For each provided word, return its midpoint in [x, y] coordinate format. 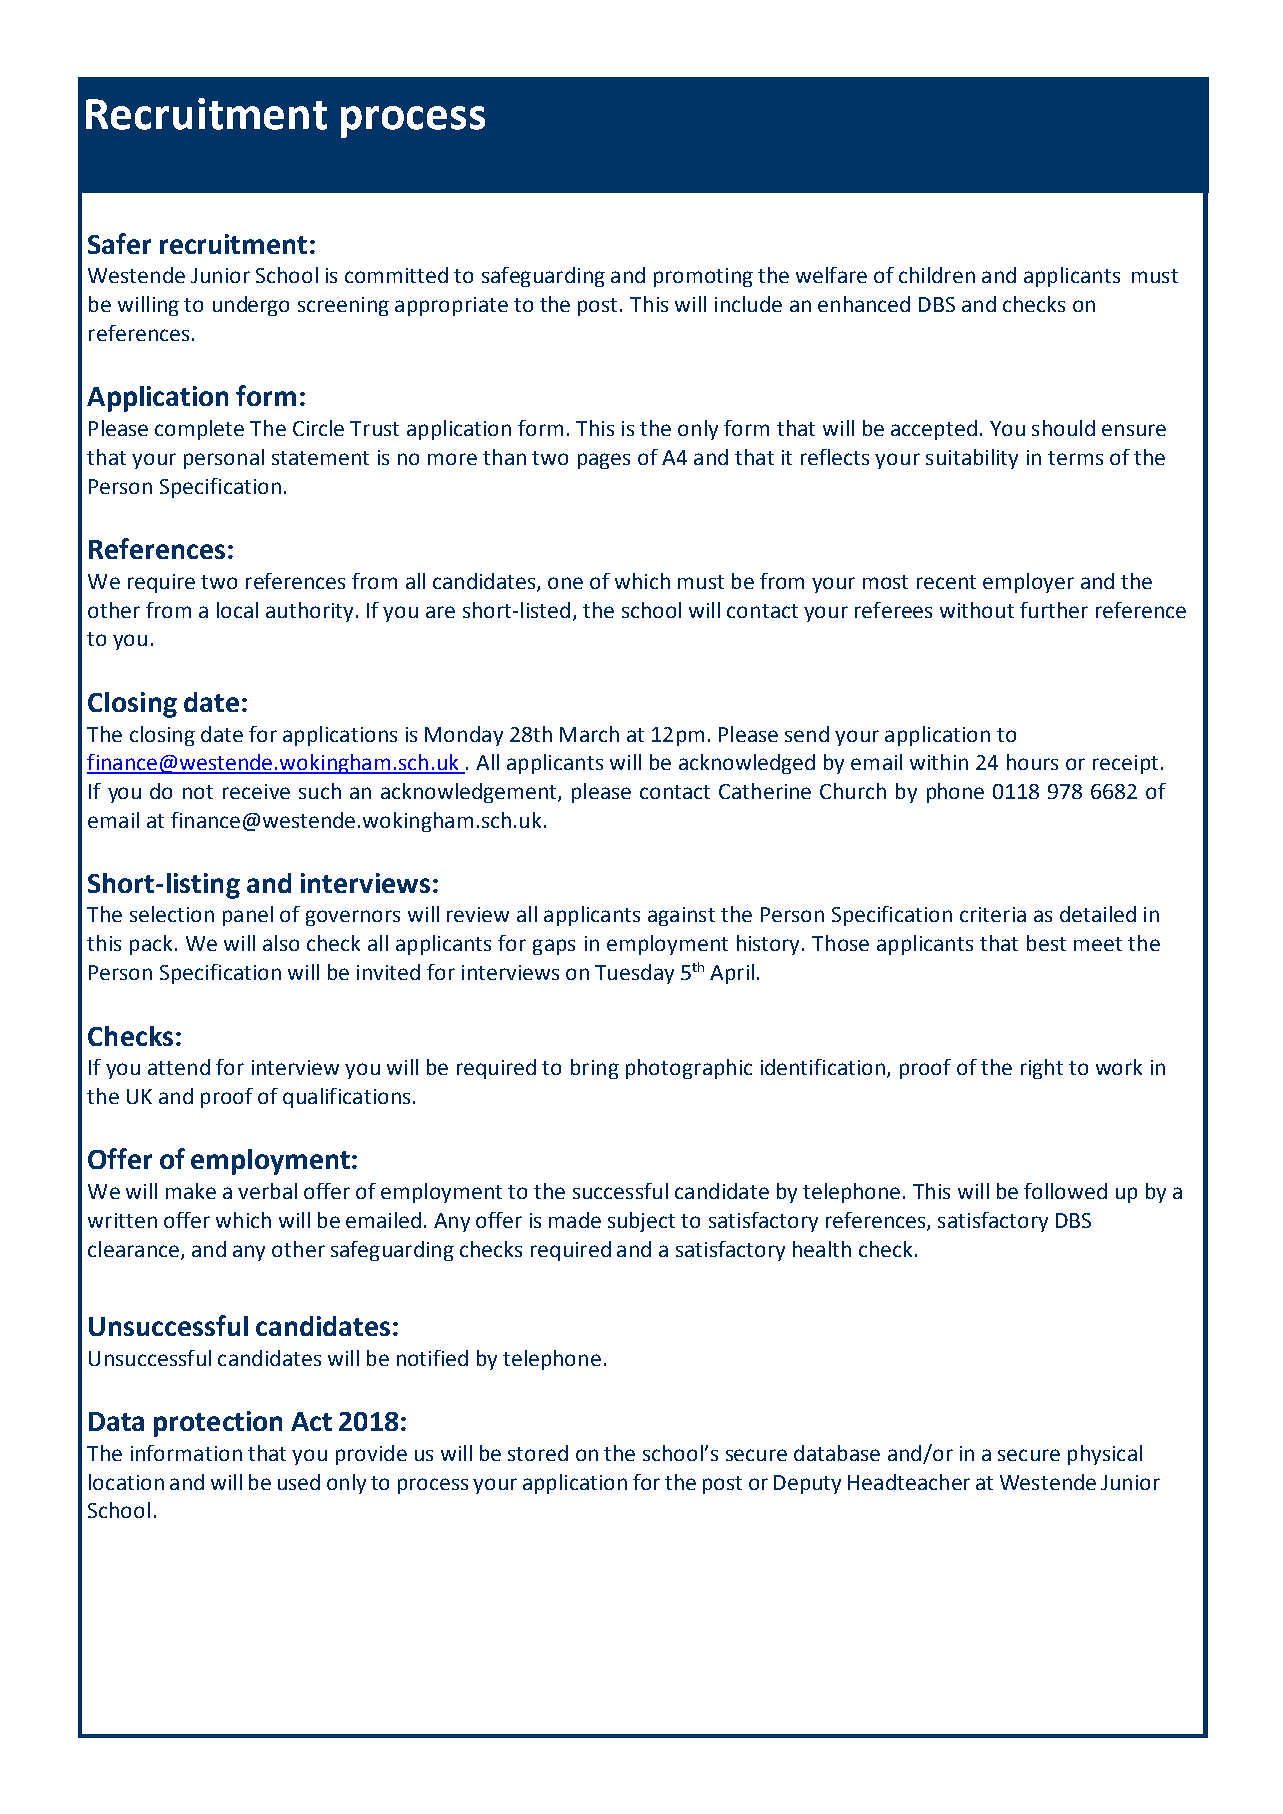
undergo [251, 306]
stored [538, 1453]
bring [595, 1069]
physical [1105, 1455]
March [589, 734]
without [977, 610]
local [237, 610]
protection [218, 1424]
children [937, 275]
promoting [703, 277]
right [1042, 1069]
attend [179, 1067]
